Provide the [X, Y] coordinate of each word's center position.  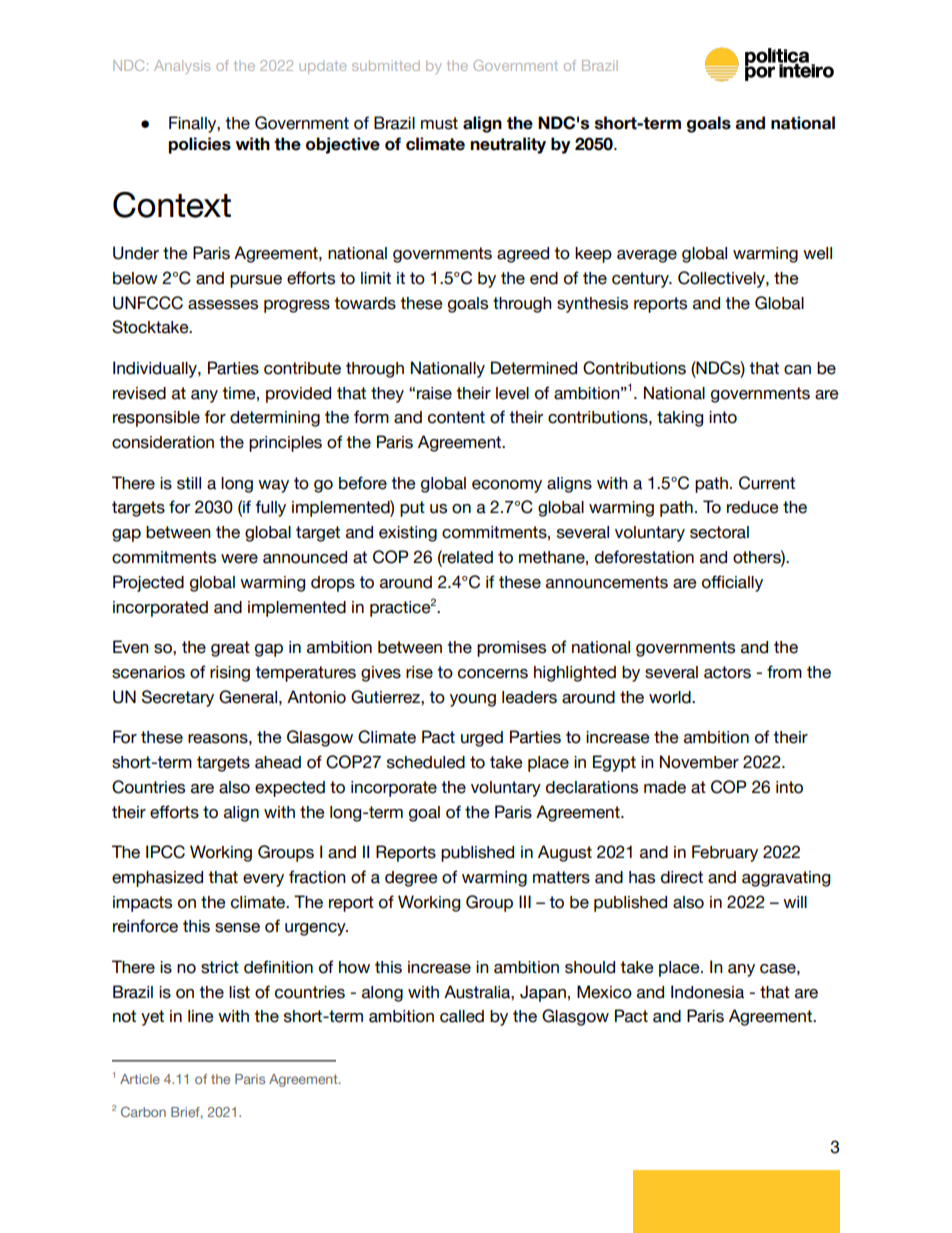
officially [732, 583]
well [817, 253]
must [439, 123]
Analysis [182, 67]
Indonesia [707, 992]
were [239, 559]
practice [400, 609]
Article [140, 1079]
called [462, 1016]
